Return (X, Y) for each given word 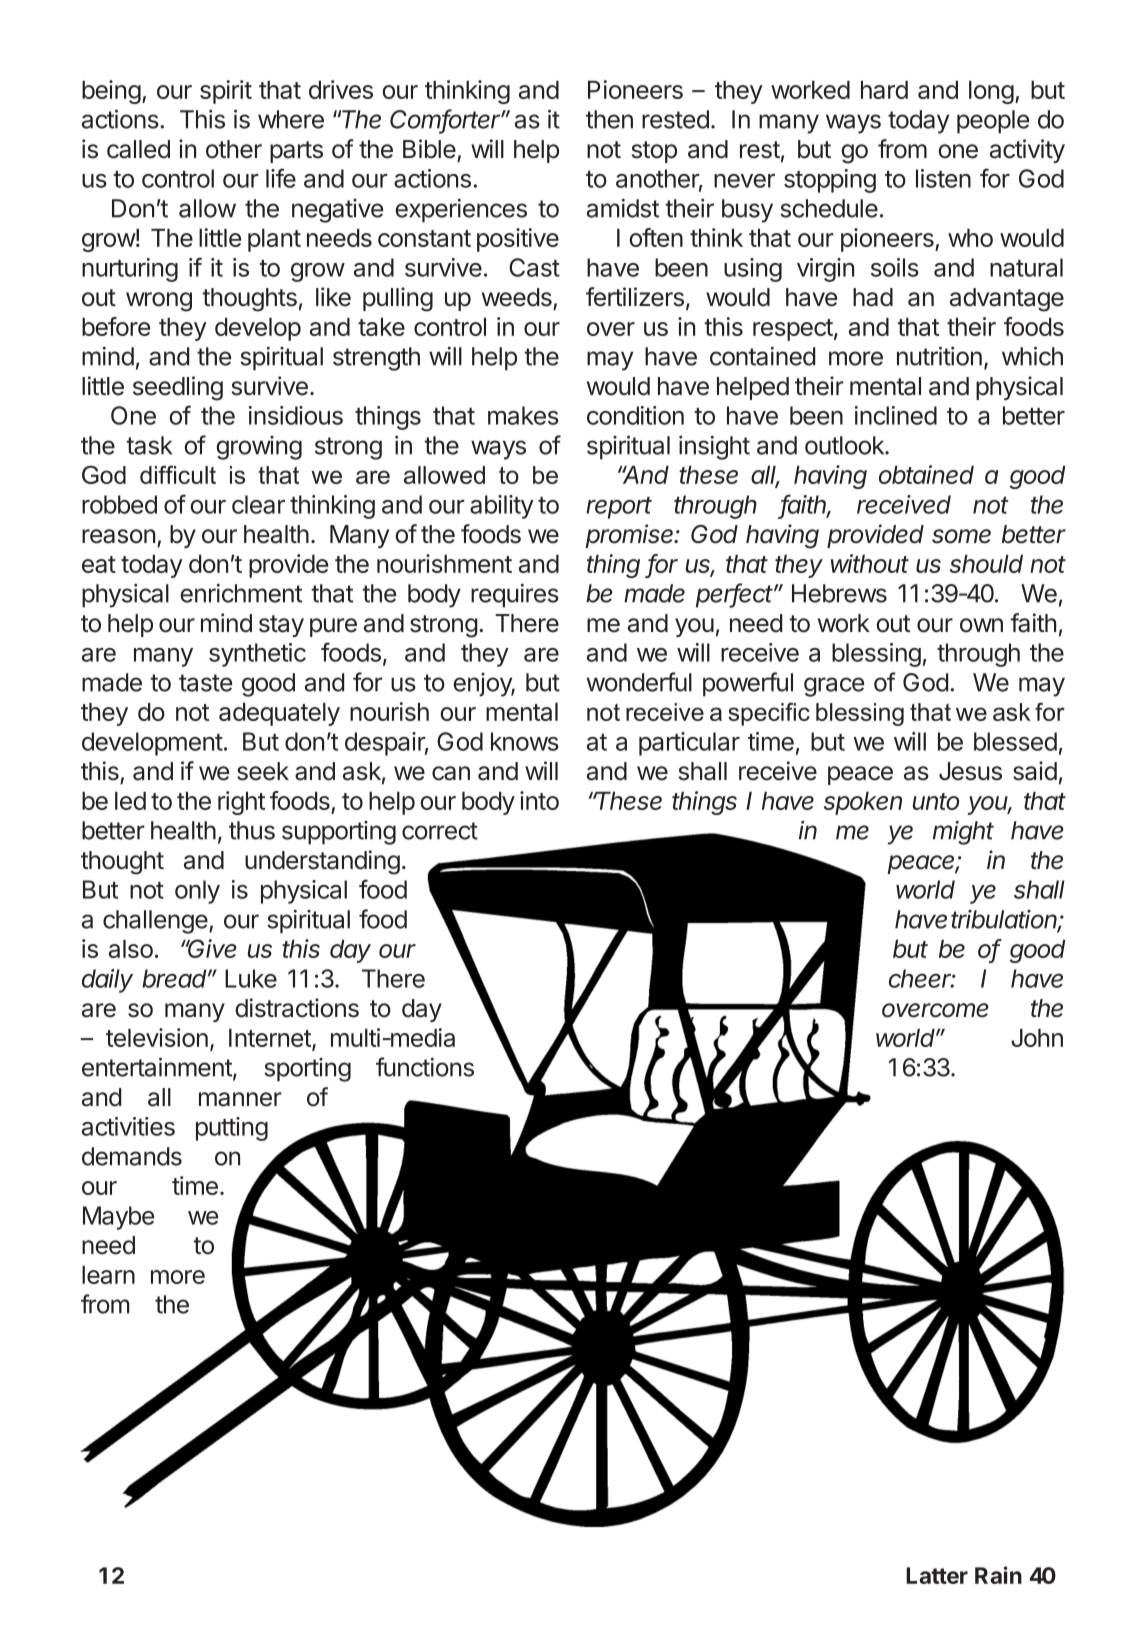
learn (108, 1275)
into (539, 800)
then (609, 119)
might (963, 832)
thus (252, 830)
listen (943, 178)
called (138, 149)
